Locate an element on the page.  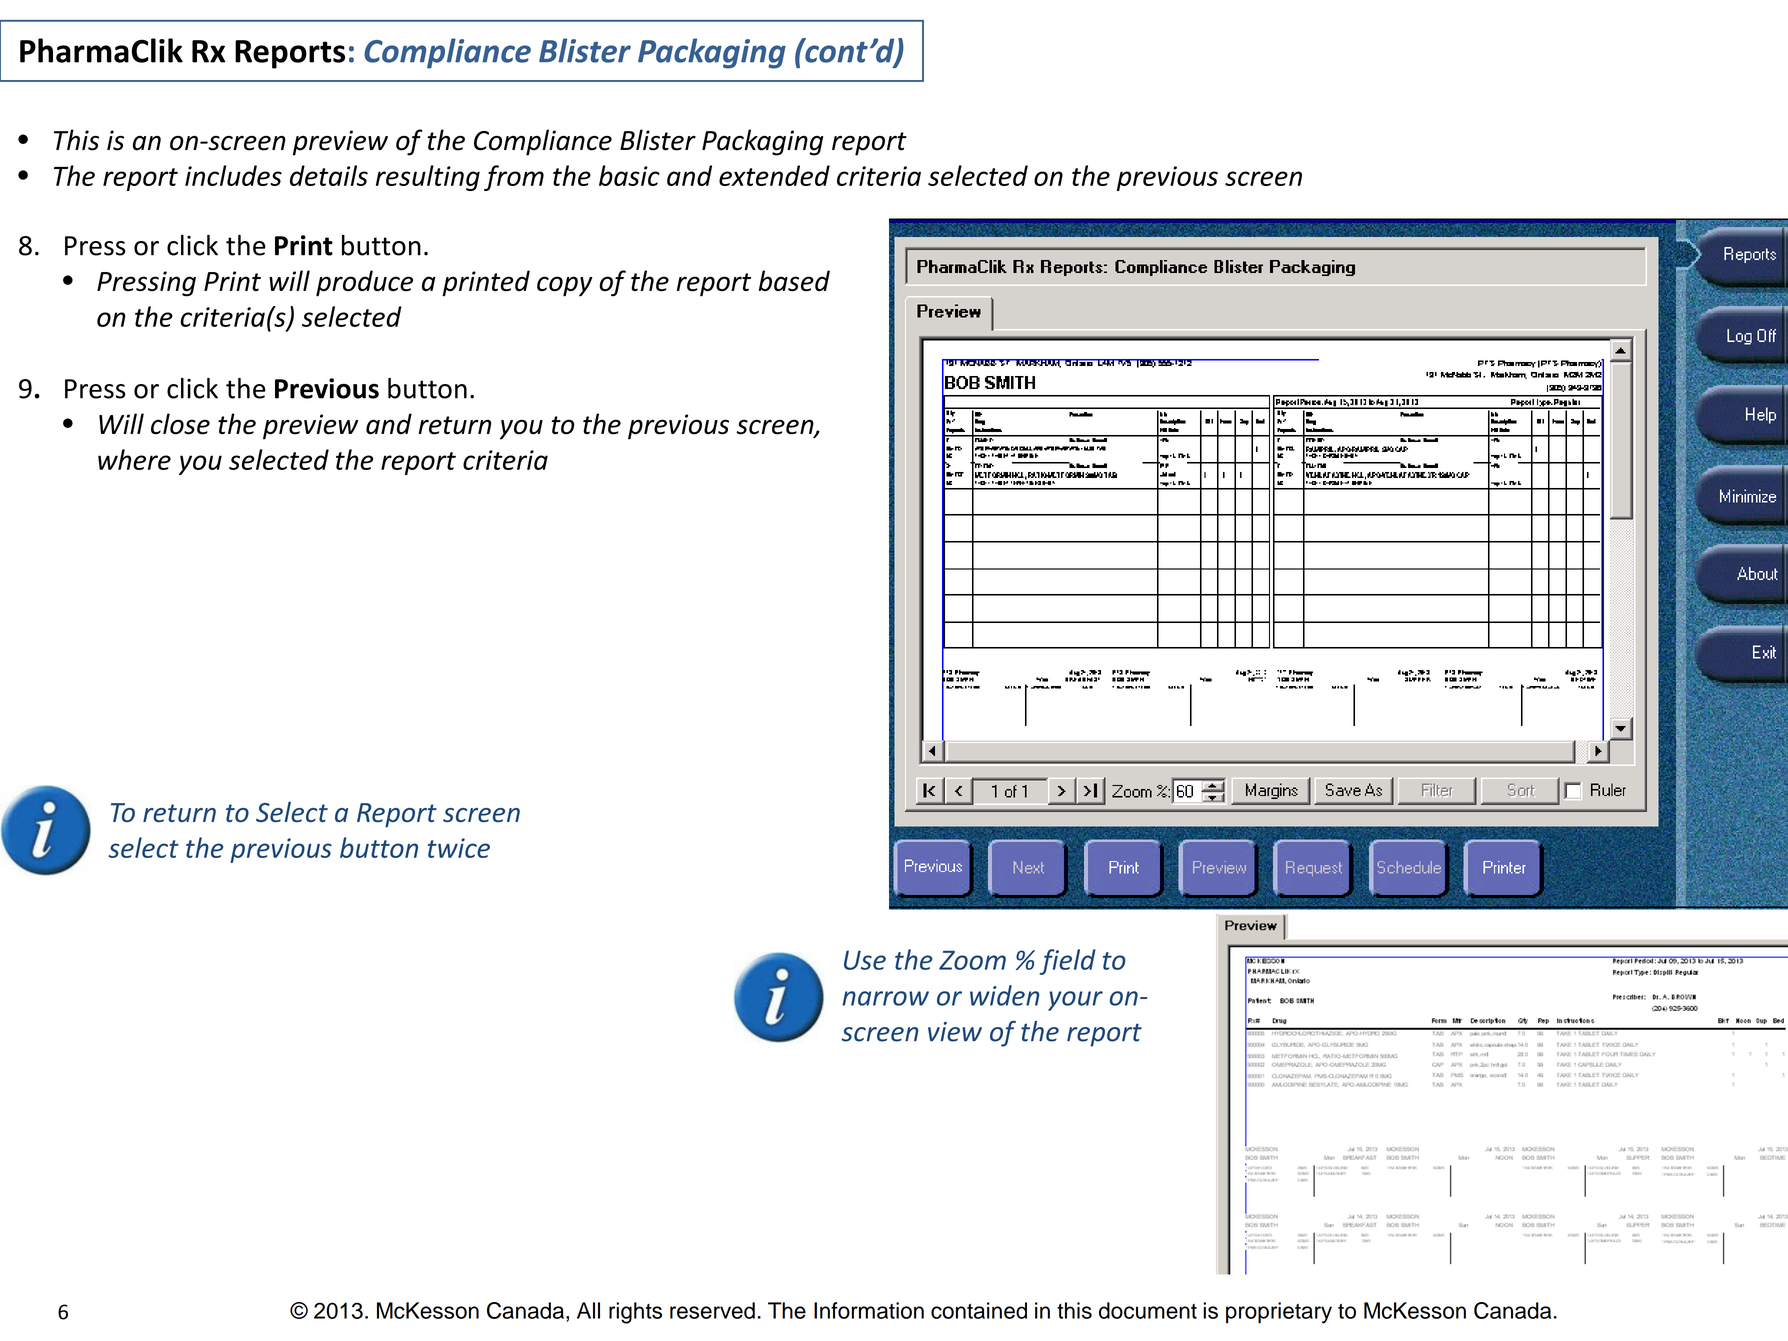
extended is located at coordinates (774, 175).
